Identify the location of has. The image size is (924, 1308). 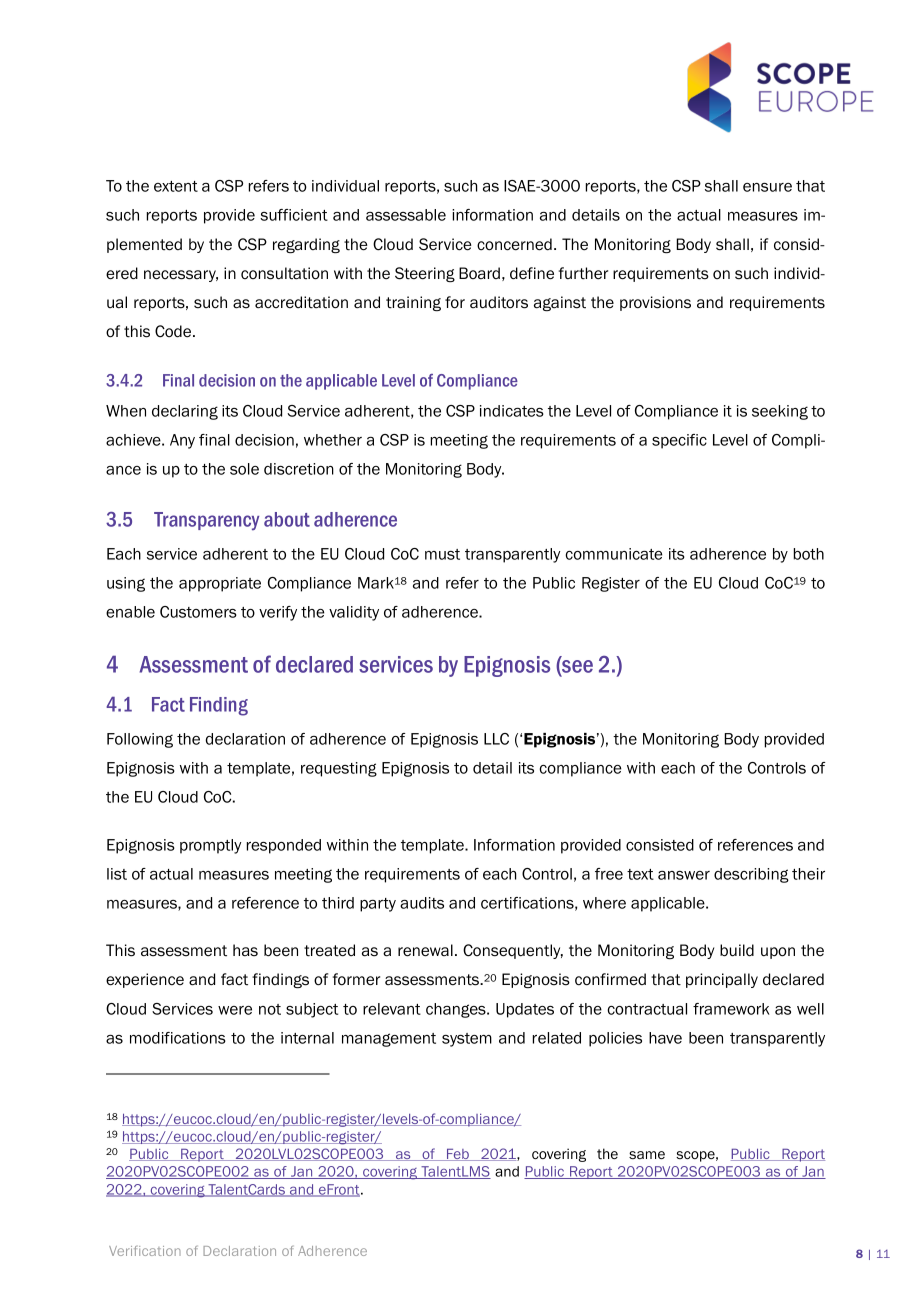
(245, 950).
